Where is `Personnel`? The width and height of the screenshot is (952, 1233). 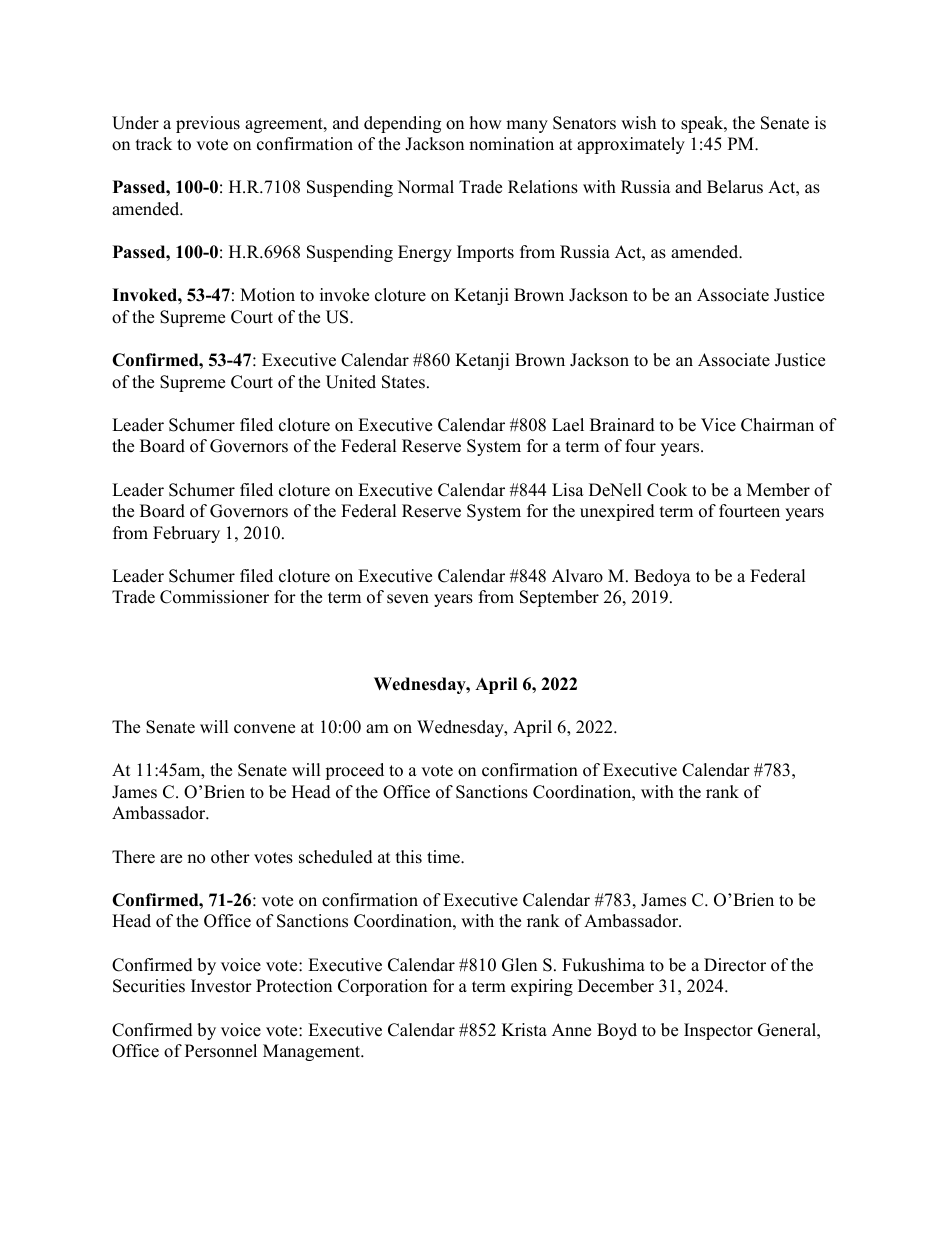
Personnel is located at coordinates (221, 1051).
